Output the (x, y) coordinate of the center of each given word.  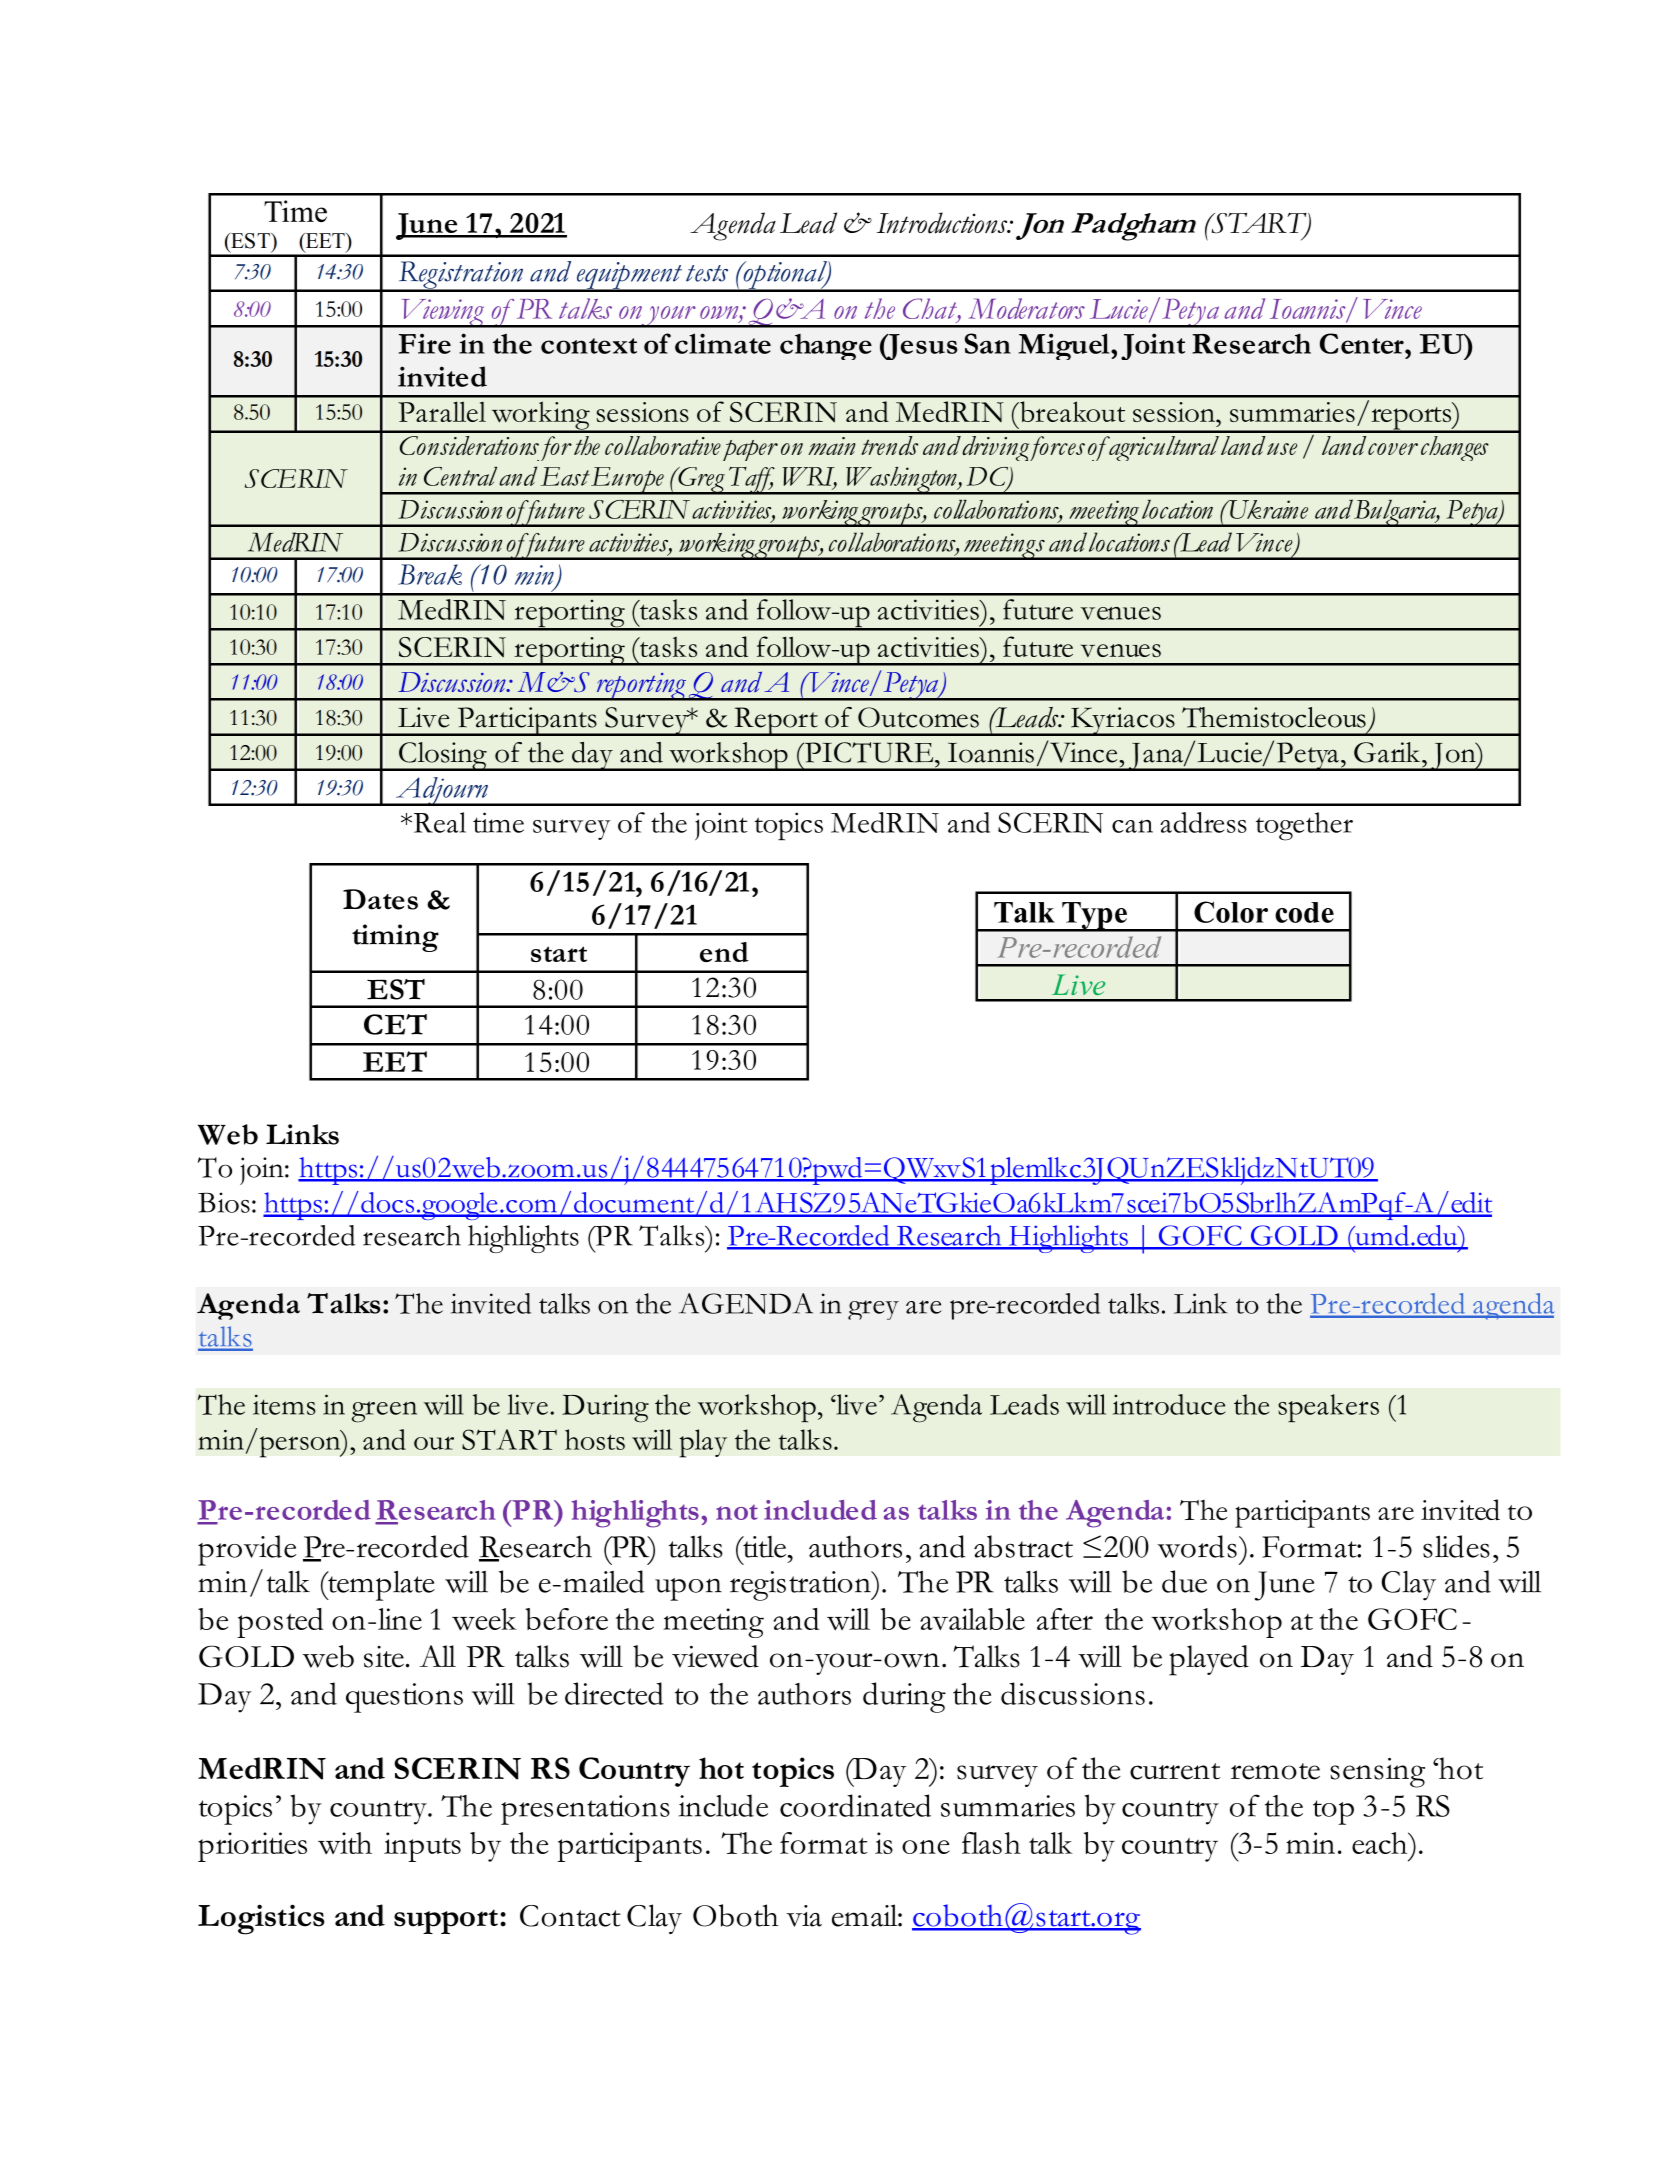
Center (1363, 343)
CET (395, 1024)
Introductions (943, 223)
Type (1094, 916)
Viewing (443, 313)
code (1304, 912)
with (345, 1843)
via (804, 1916)
